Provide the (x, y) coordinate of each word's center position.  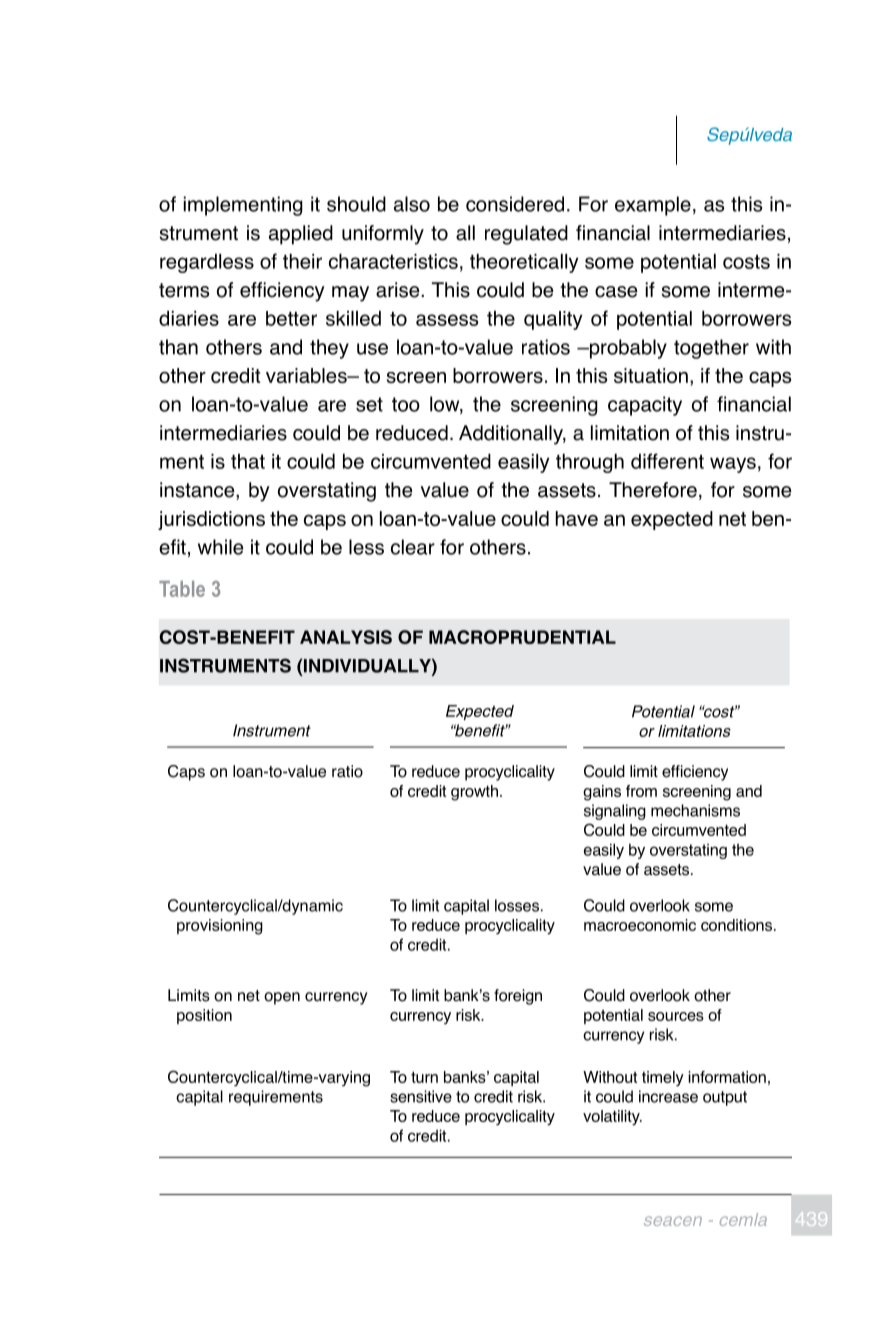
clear (413, 547)
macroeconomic (640, 925)
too (406, 404)
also (412, 204)
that (248, 461)
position (204, 1016)
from (641, 791)
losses (517, 905)
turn (424, 1077)
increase (668, 1096)
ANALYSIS (346, 637)
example (653, 206)
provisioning (220, 927)
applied (301, 235)
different (667, 461)
